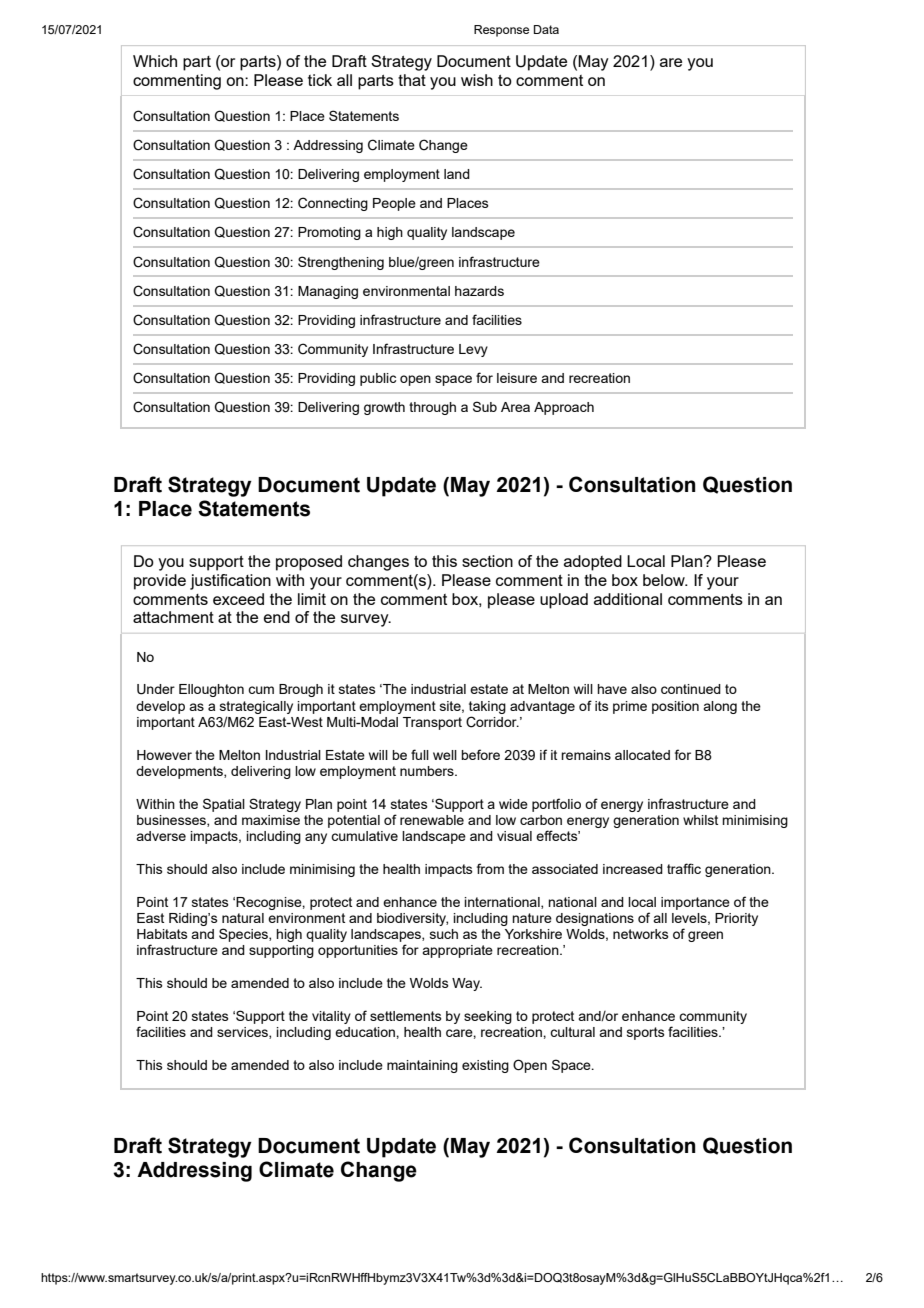 The height and width of the image is (1308, 924). Describe the element at coordinates (564, 408) in the image. I see `Approach` at that location.
